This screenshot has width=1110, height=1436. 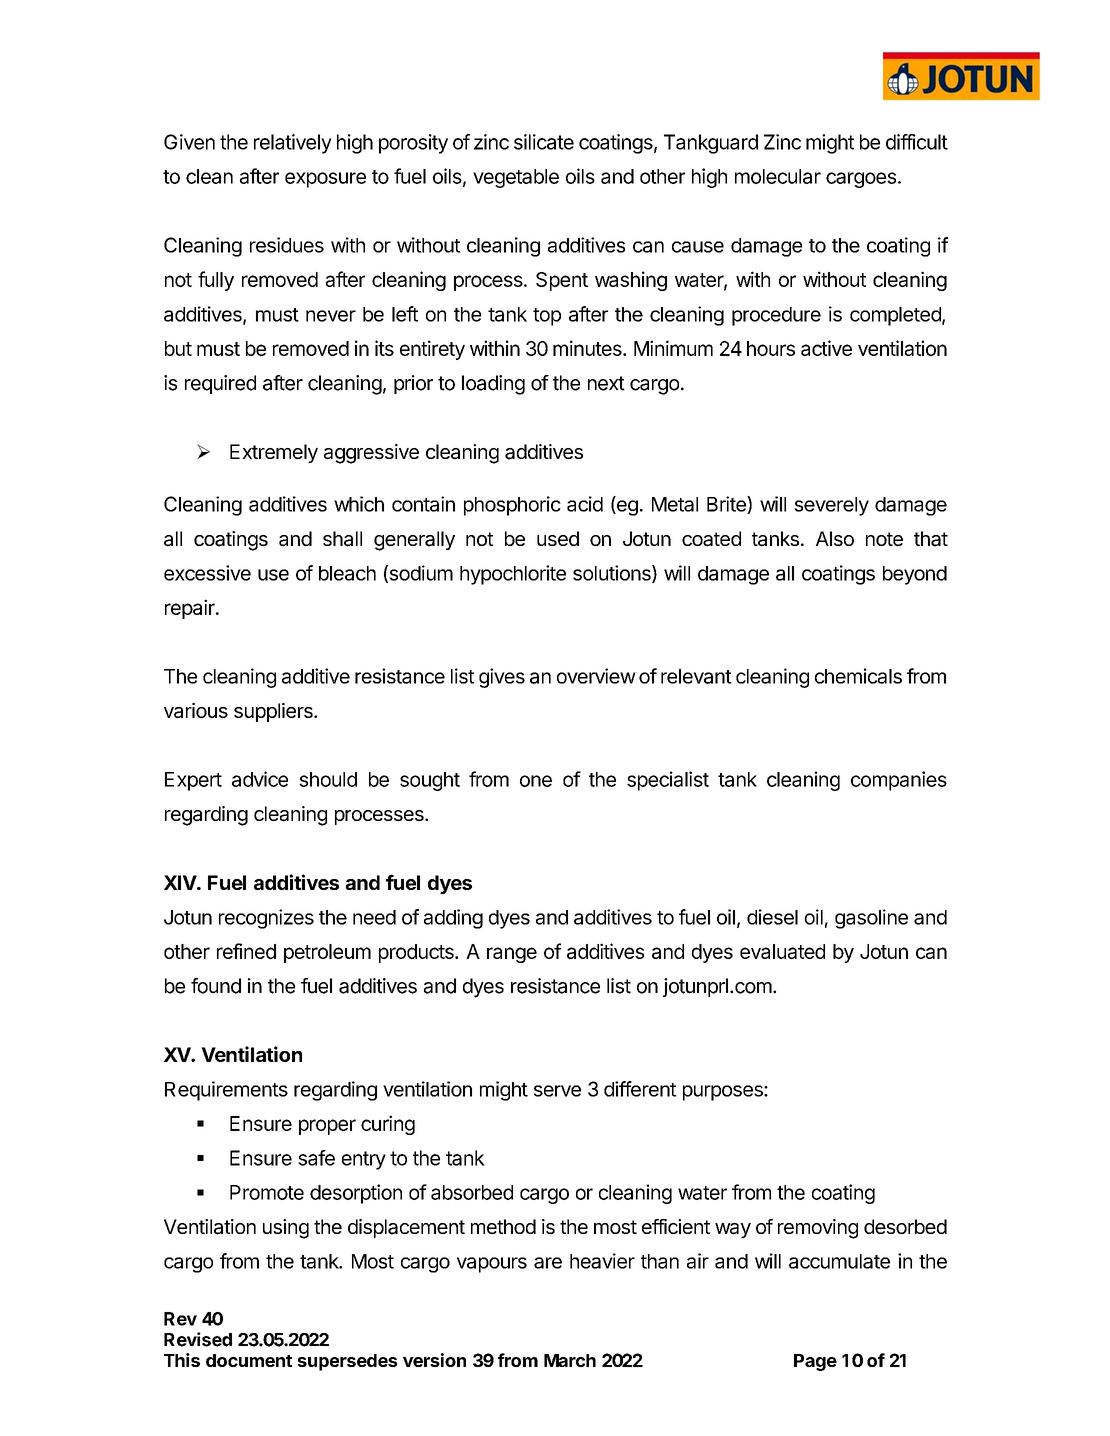 What do you see at coordinates (516, 178) in the screenshot?
I see `vegetable` at bounding box center [516, 178].
